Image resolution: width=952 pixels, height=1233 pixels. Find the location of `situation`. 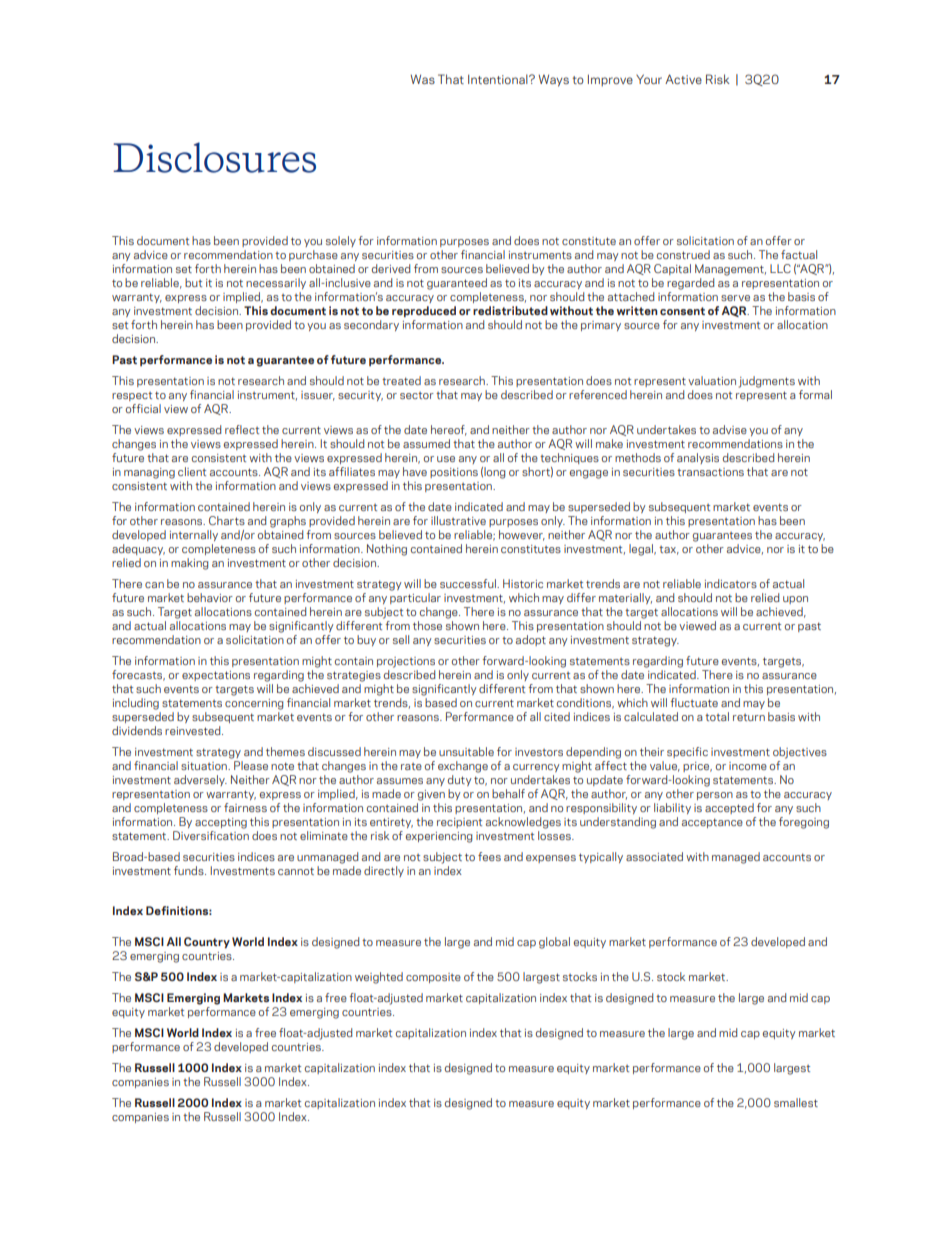

situation is located at coordinates (205, 766).
